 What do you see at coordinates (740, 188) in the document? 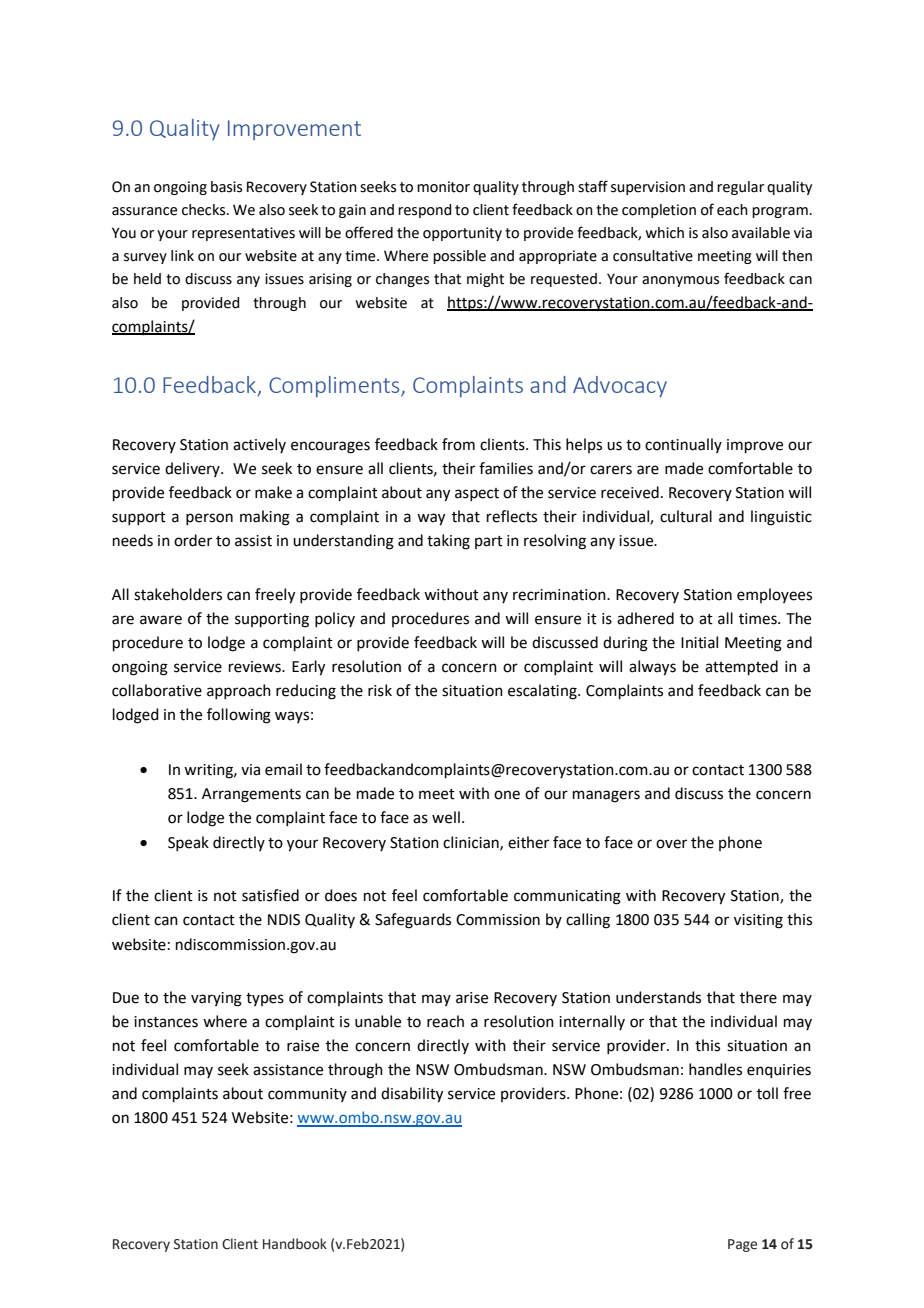
I see `regular` at bounding box center [740, 188].
